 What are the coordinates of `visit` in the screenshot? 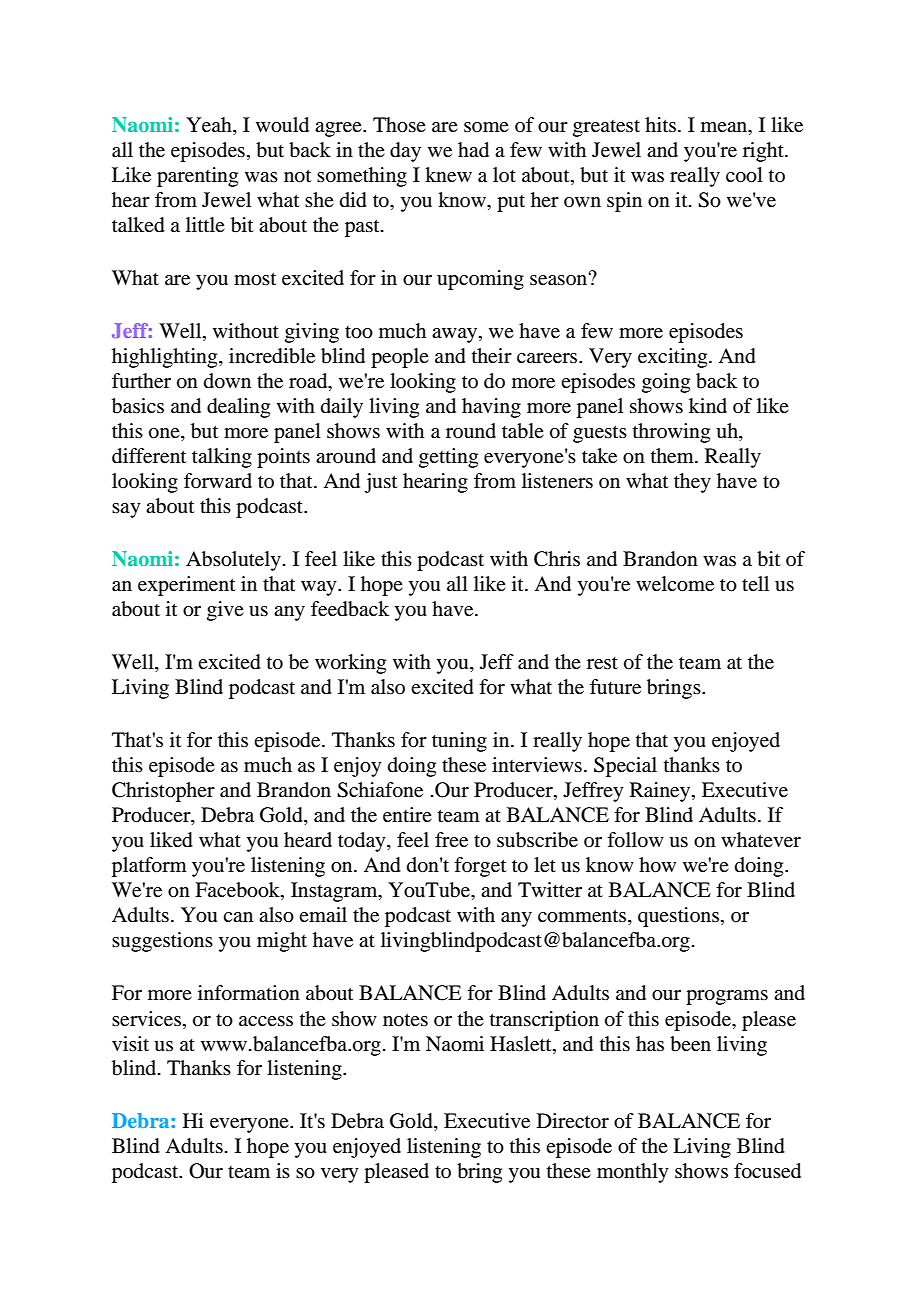 It's located at (130, 1043).
